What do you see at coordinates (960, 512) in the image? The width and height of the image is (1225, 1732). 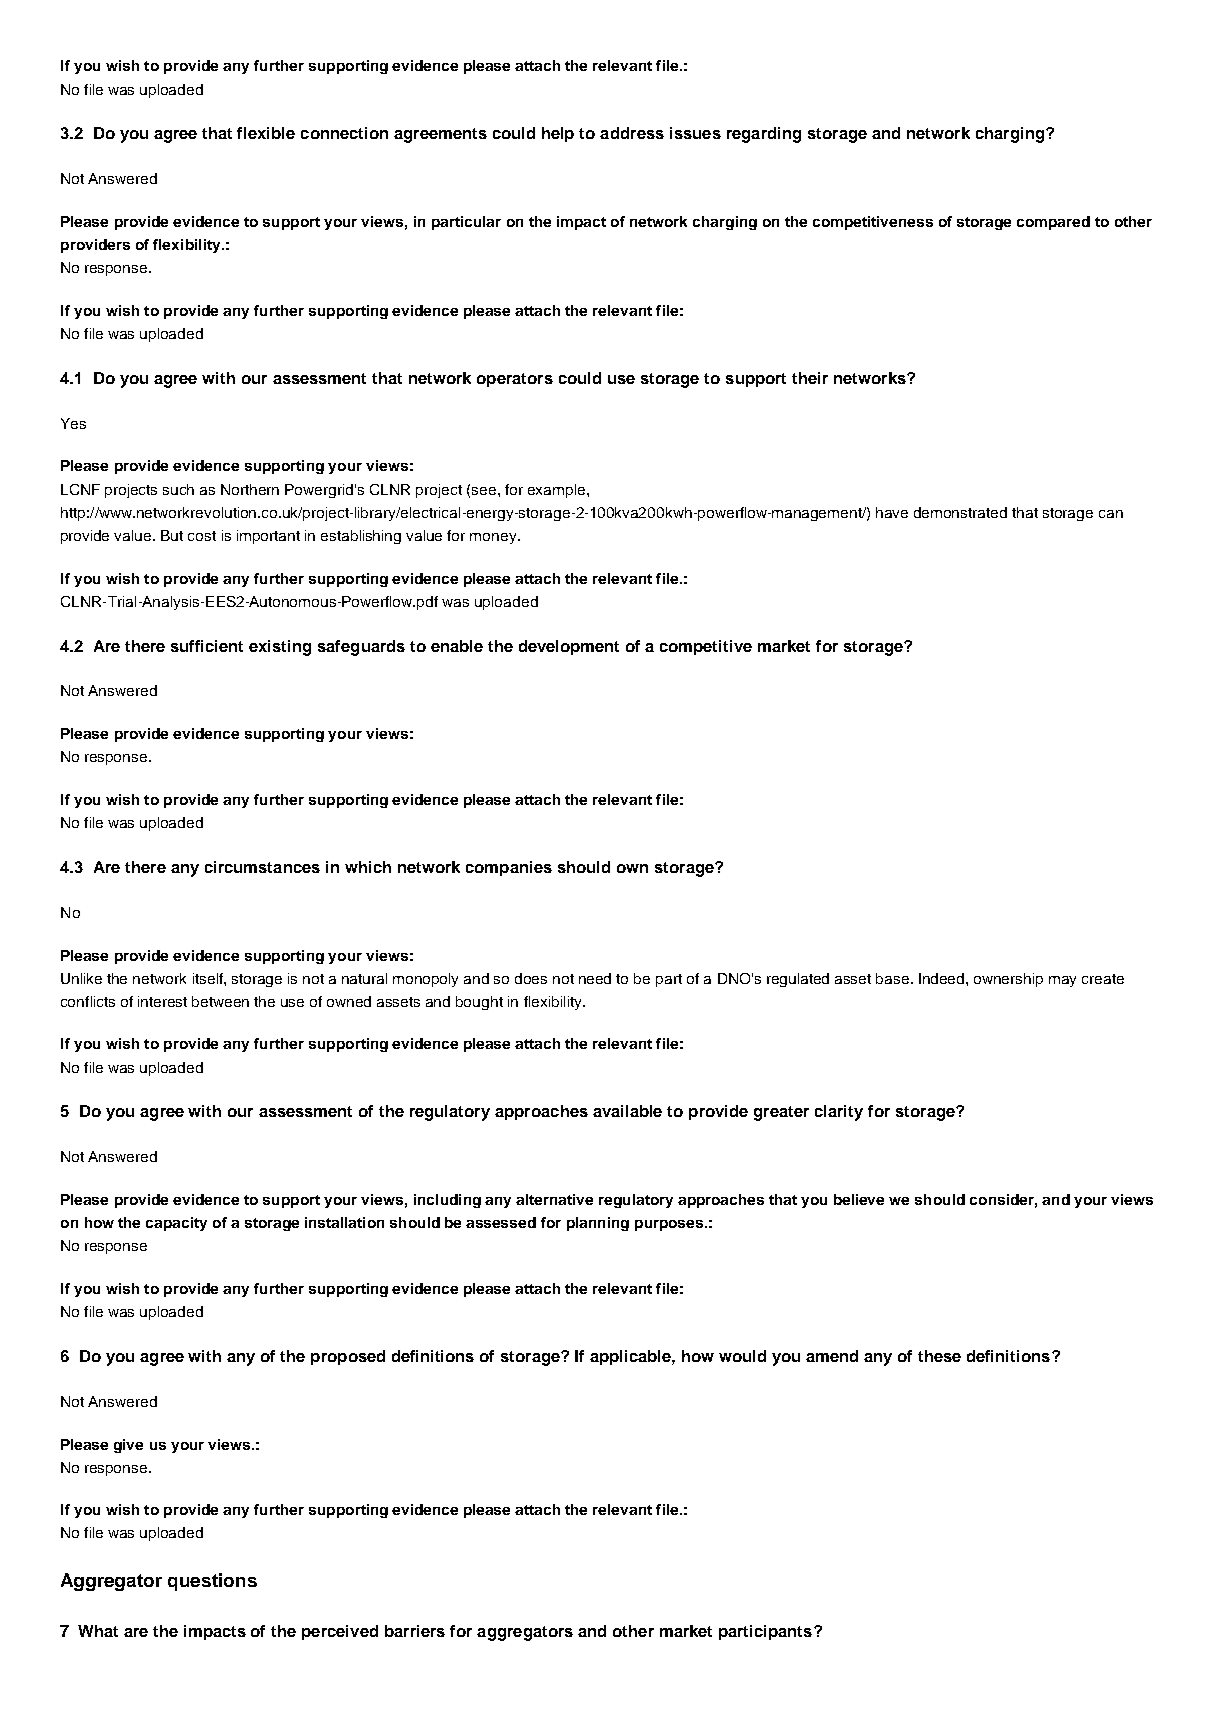 I see `demonstrated` at bounding box center [960, 512].
